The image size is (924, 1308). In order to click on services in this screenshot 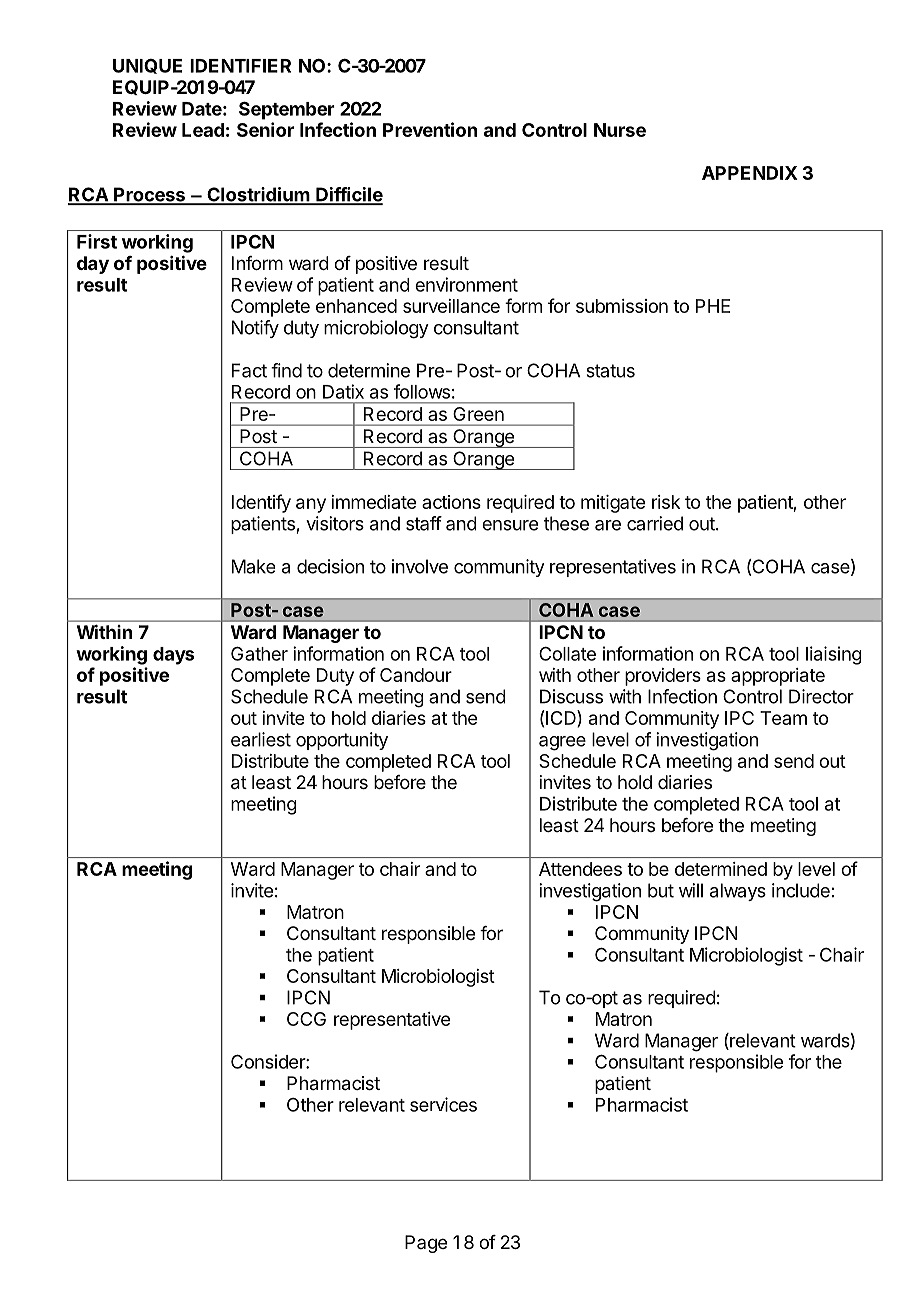, I will do `click(443, 1104)`.
